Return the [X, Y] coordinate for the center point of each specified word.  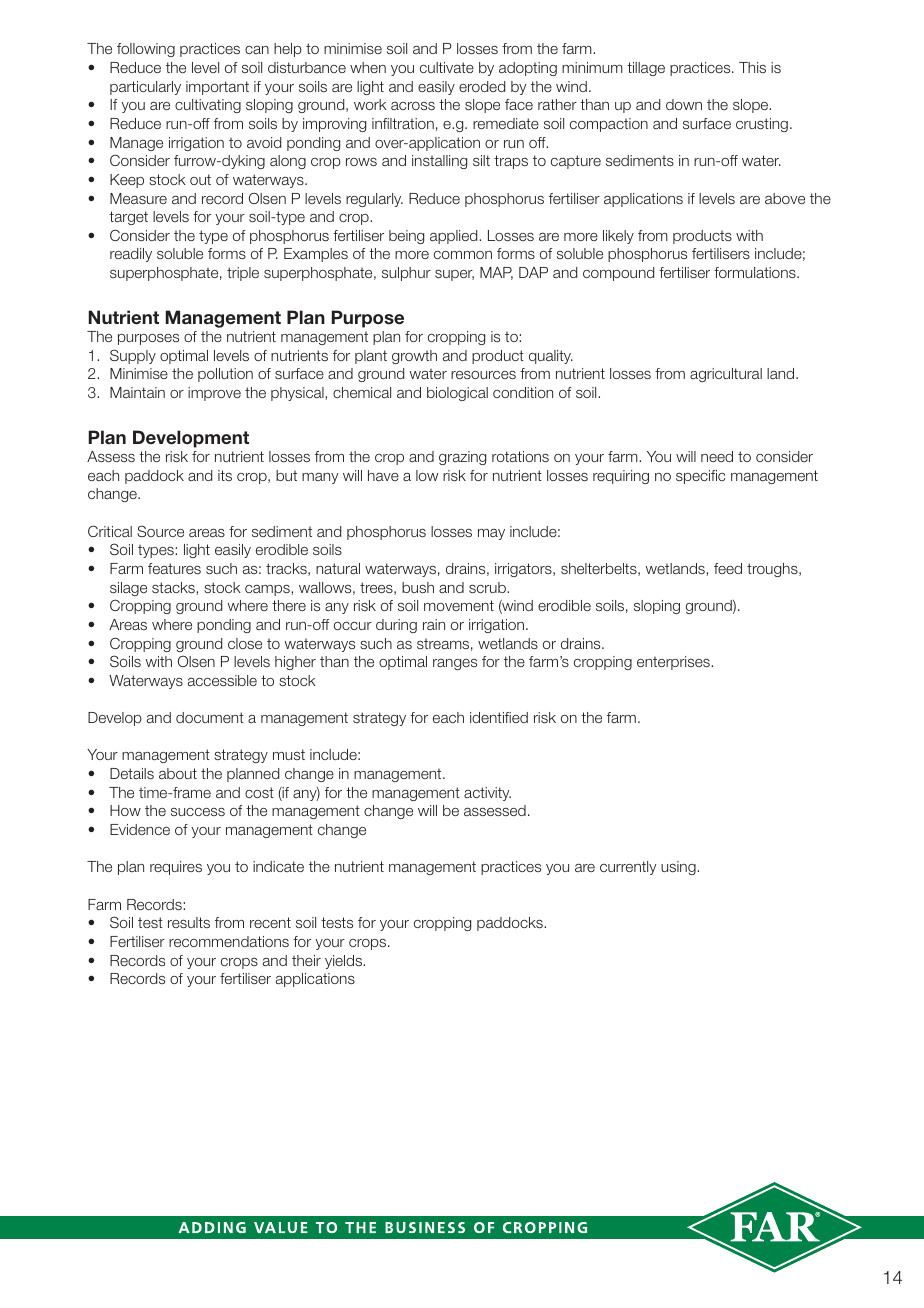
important [217, 88]
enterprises [674, 663]
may [491, 534]
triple [243, 274]
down [684, 104]
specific [700, 477]
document [210, 717]
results [189, 922]
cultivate [447, 67]
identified [499, 717]
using [679, 868]
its [225, 475]
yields [344, 962]
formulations [756, 272]
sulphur [406, 274]
